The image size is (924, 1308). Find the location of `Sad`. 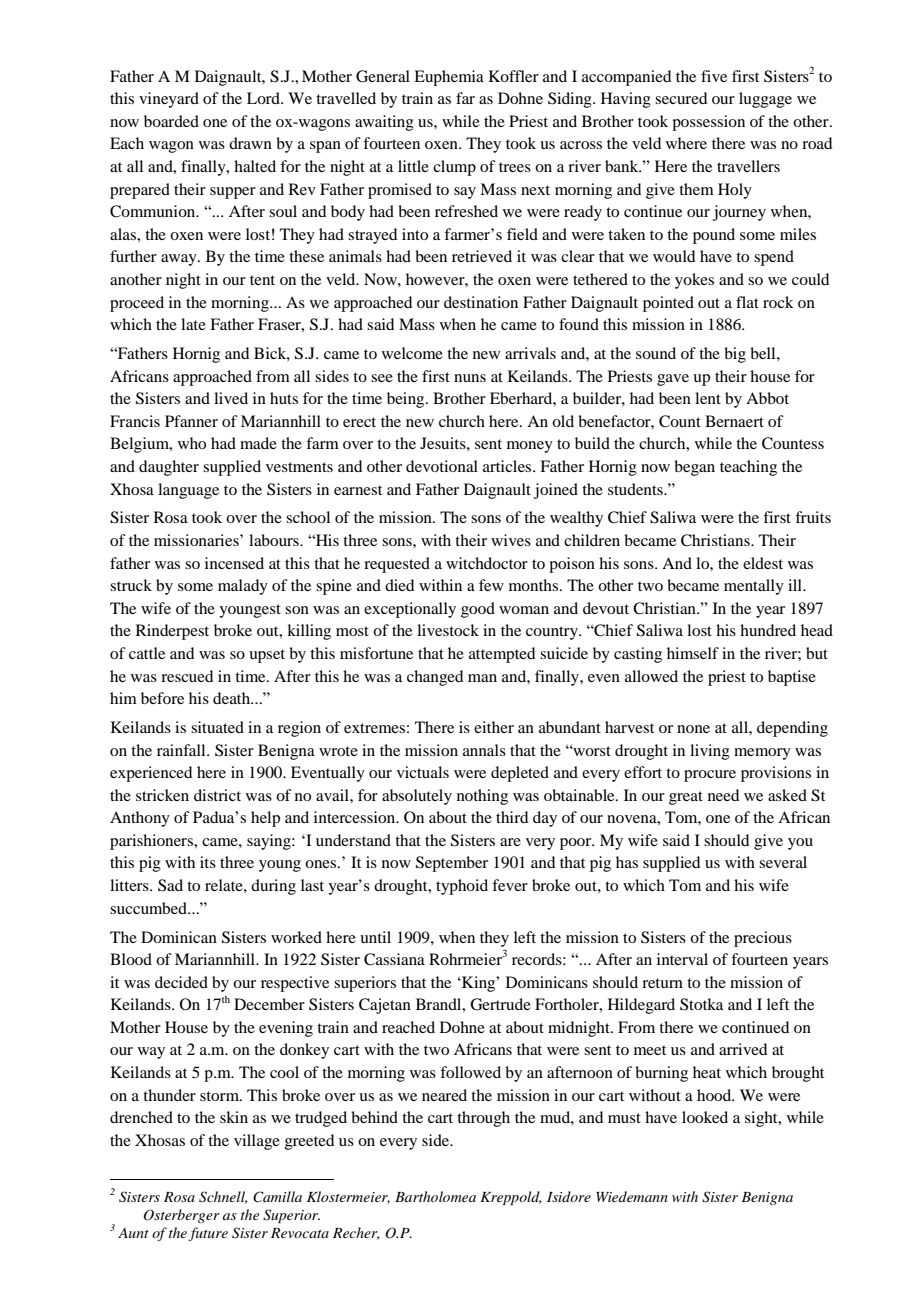

Sad is located at coordinates (170, 885).
